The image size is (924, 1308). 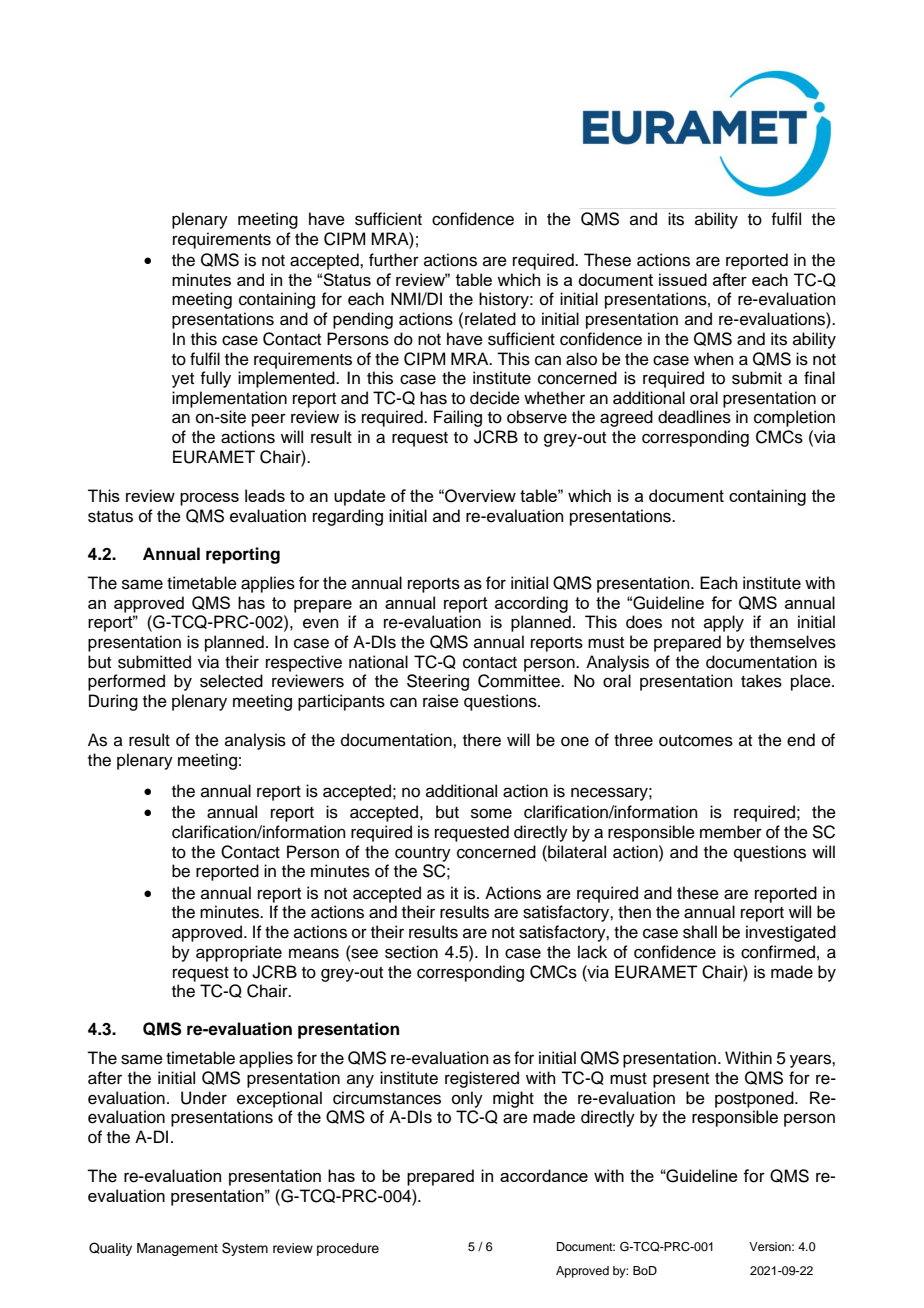 I want to click on apply, so click(x=724, y=623).
